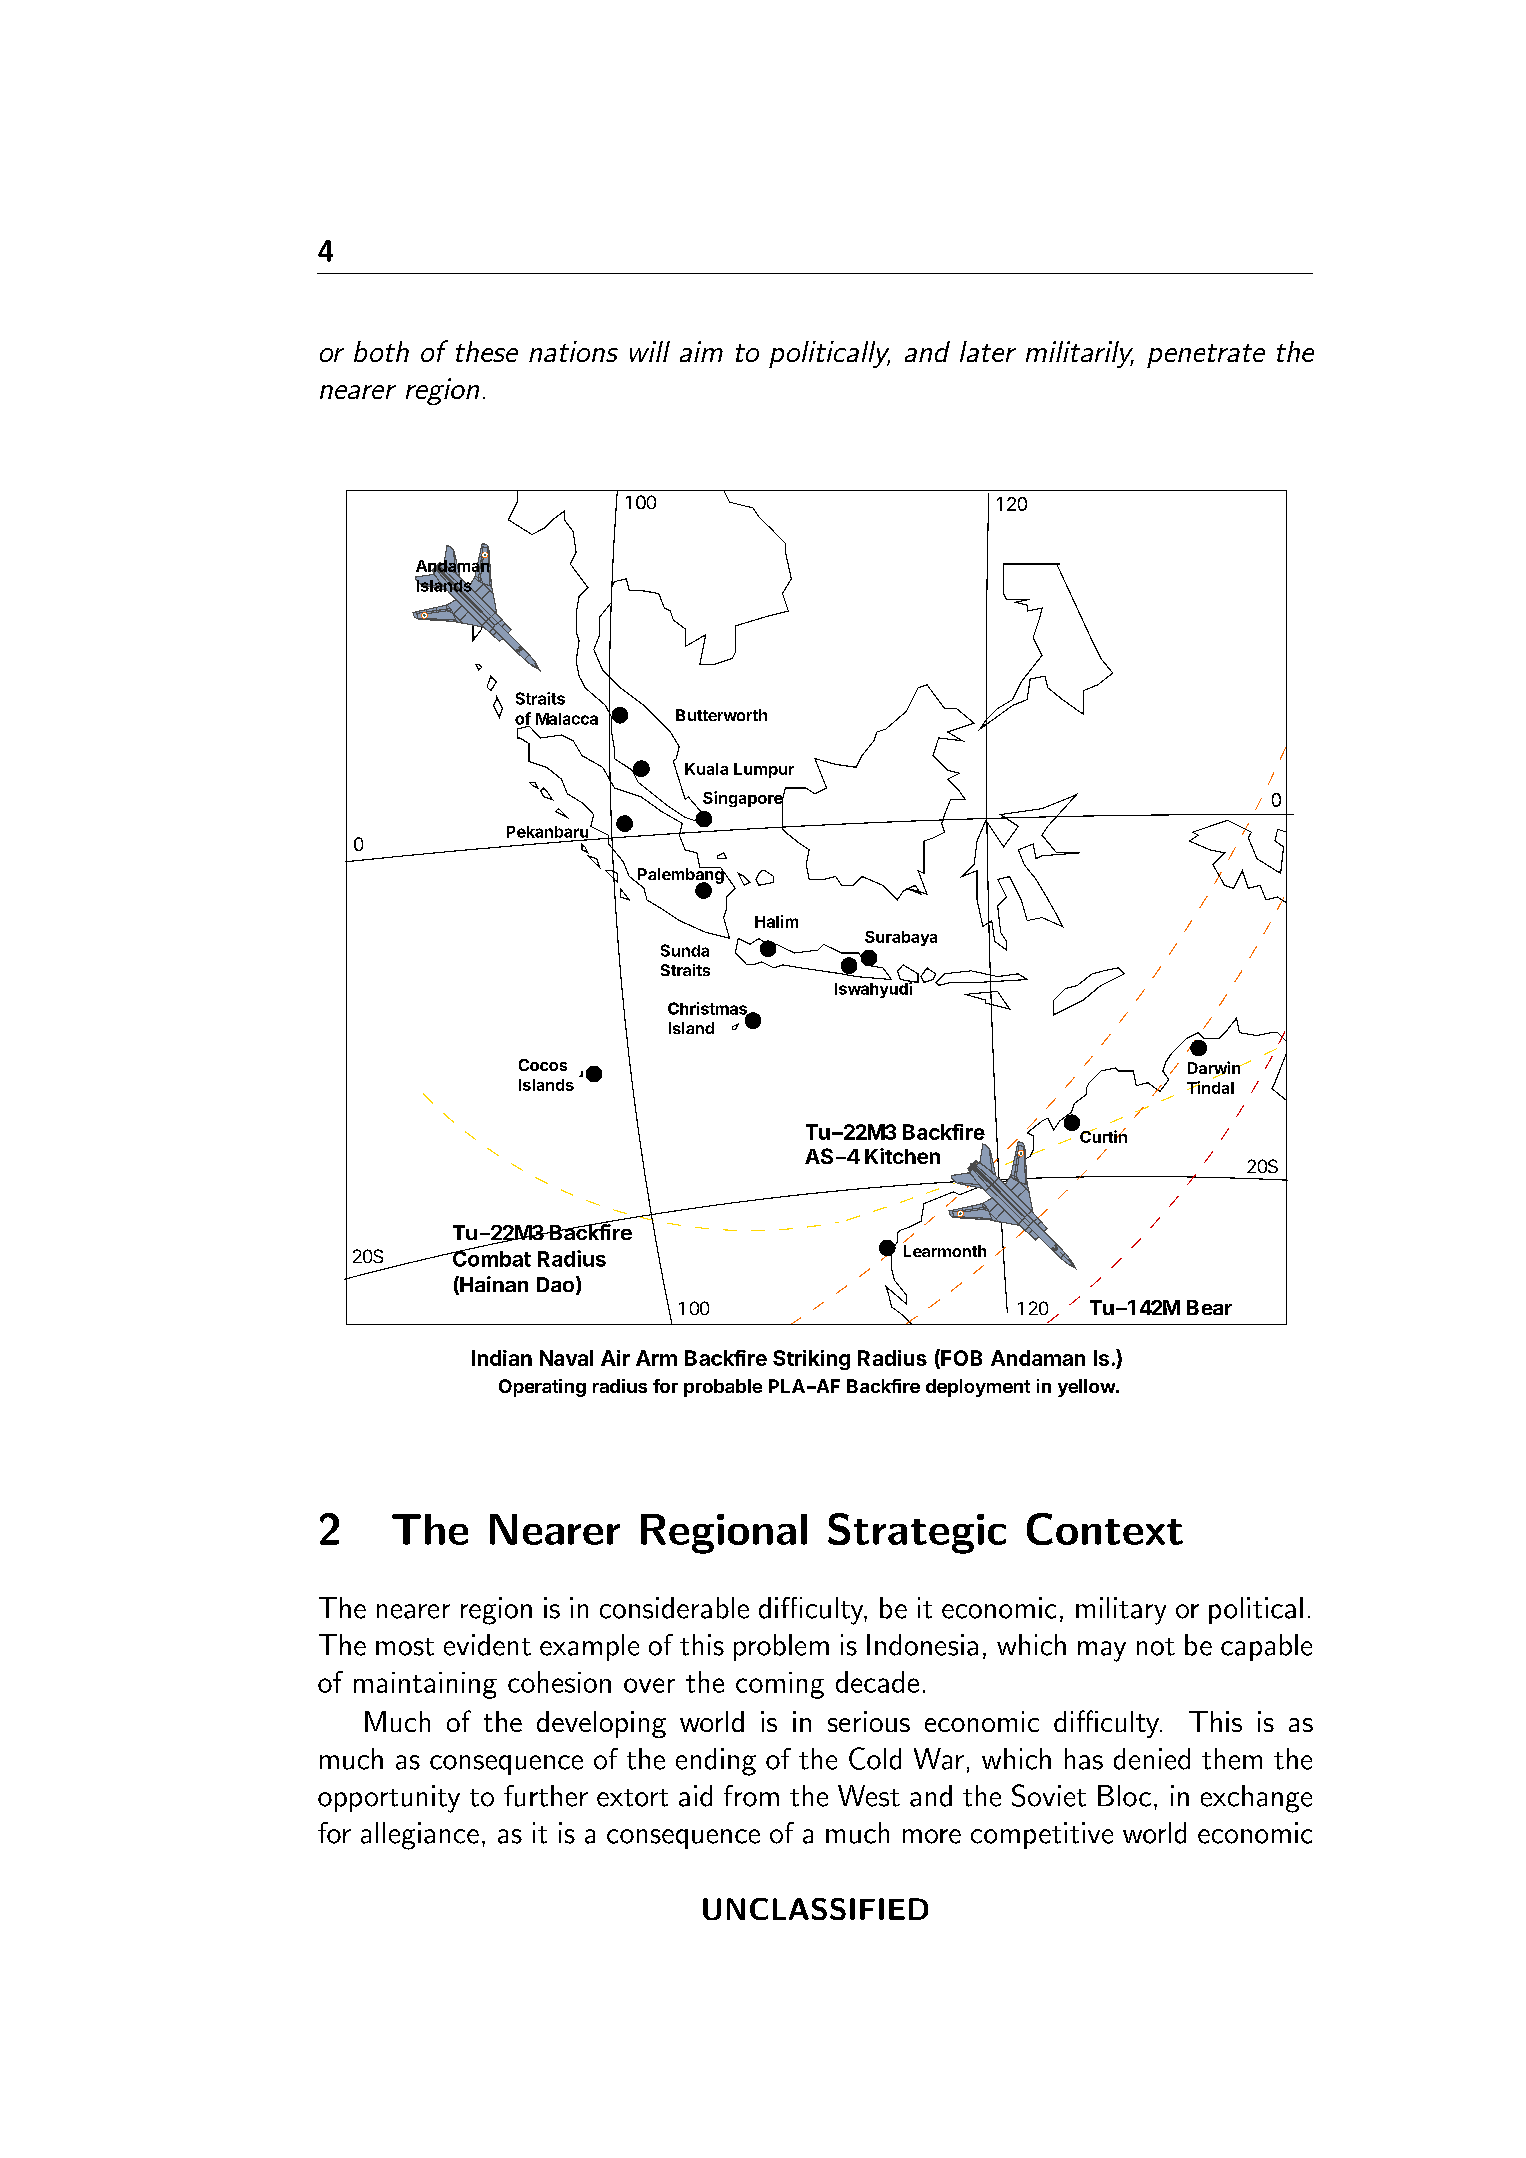 The image size is (1526, 2158). Describe the element at coordinates (901, 938) in the page. I see `Surabaya` at that location.
